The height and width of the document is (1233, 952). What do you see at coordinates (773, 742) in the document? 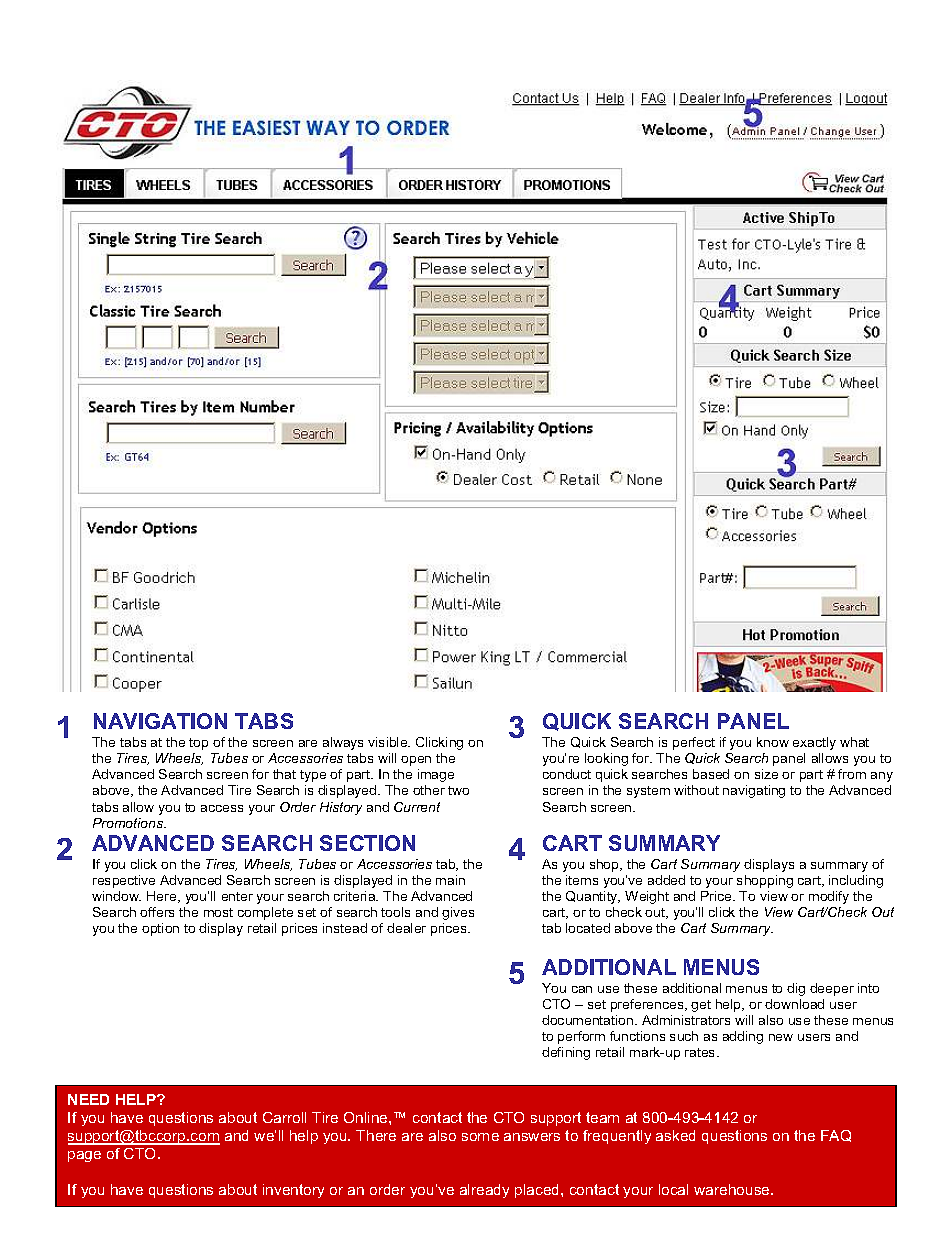
I see `know` at bounding box center [773, 742].
